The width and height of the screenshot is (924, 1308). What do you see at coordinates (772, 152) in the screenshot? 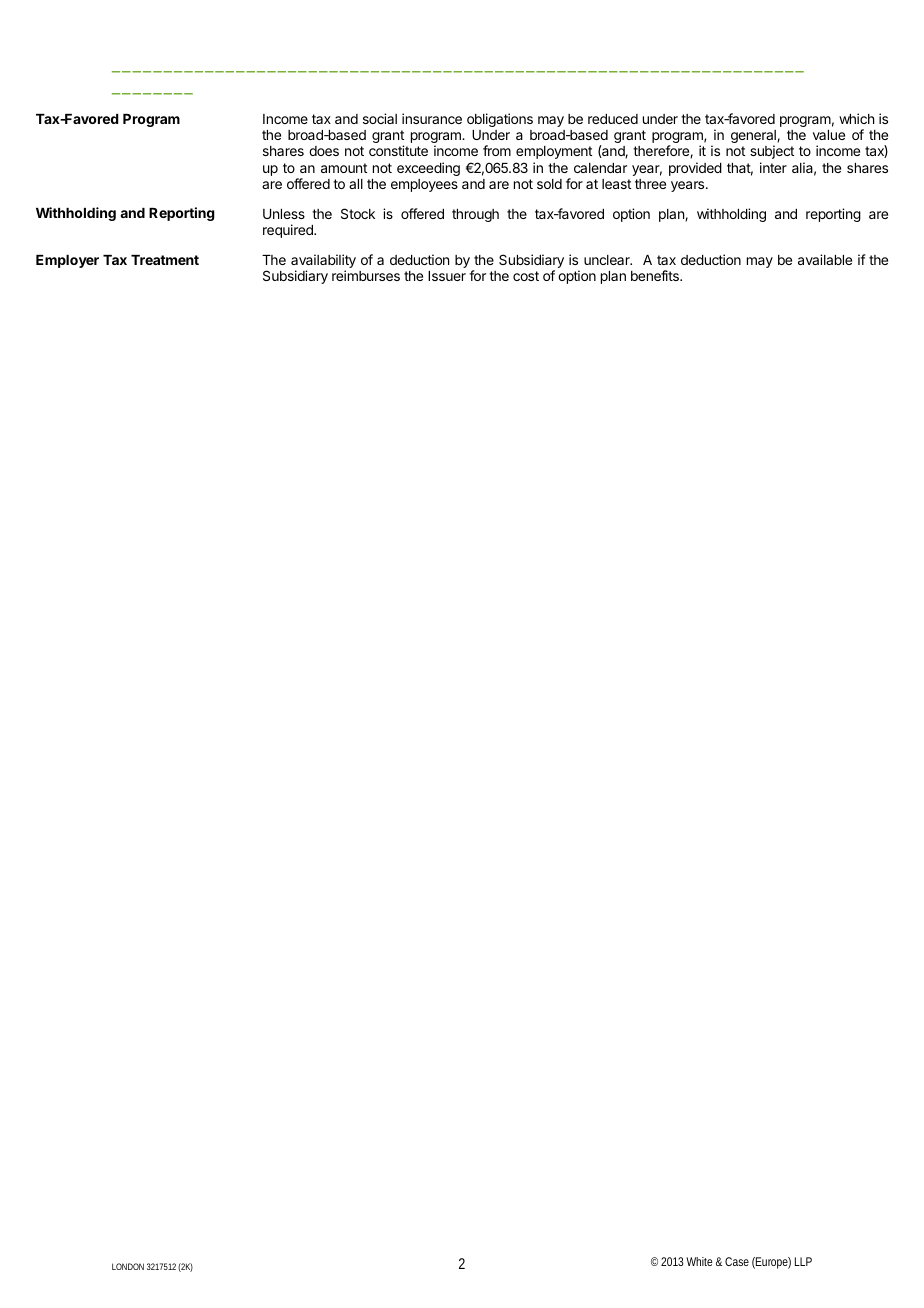
I see `subject` at bounding box center [772, 152].
